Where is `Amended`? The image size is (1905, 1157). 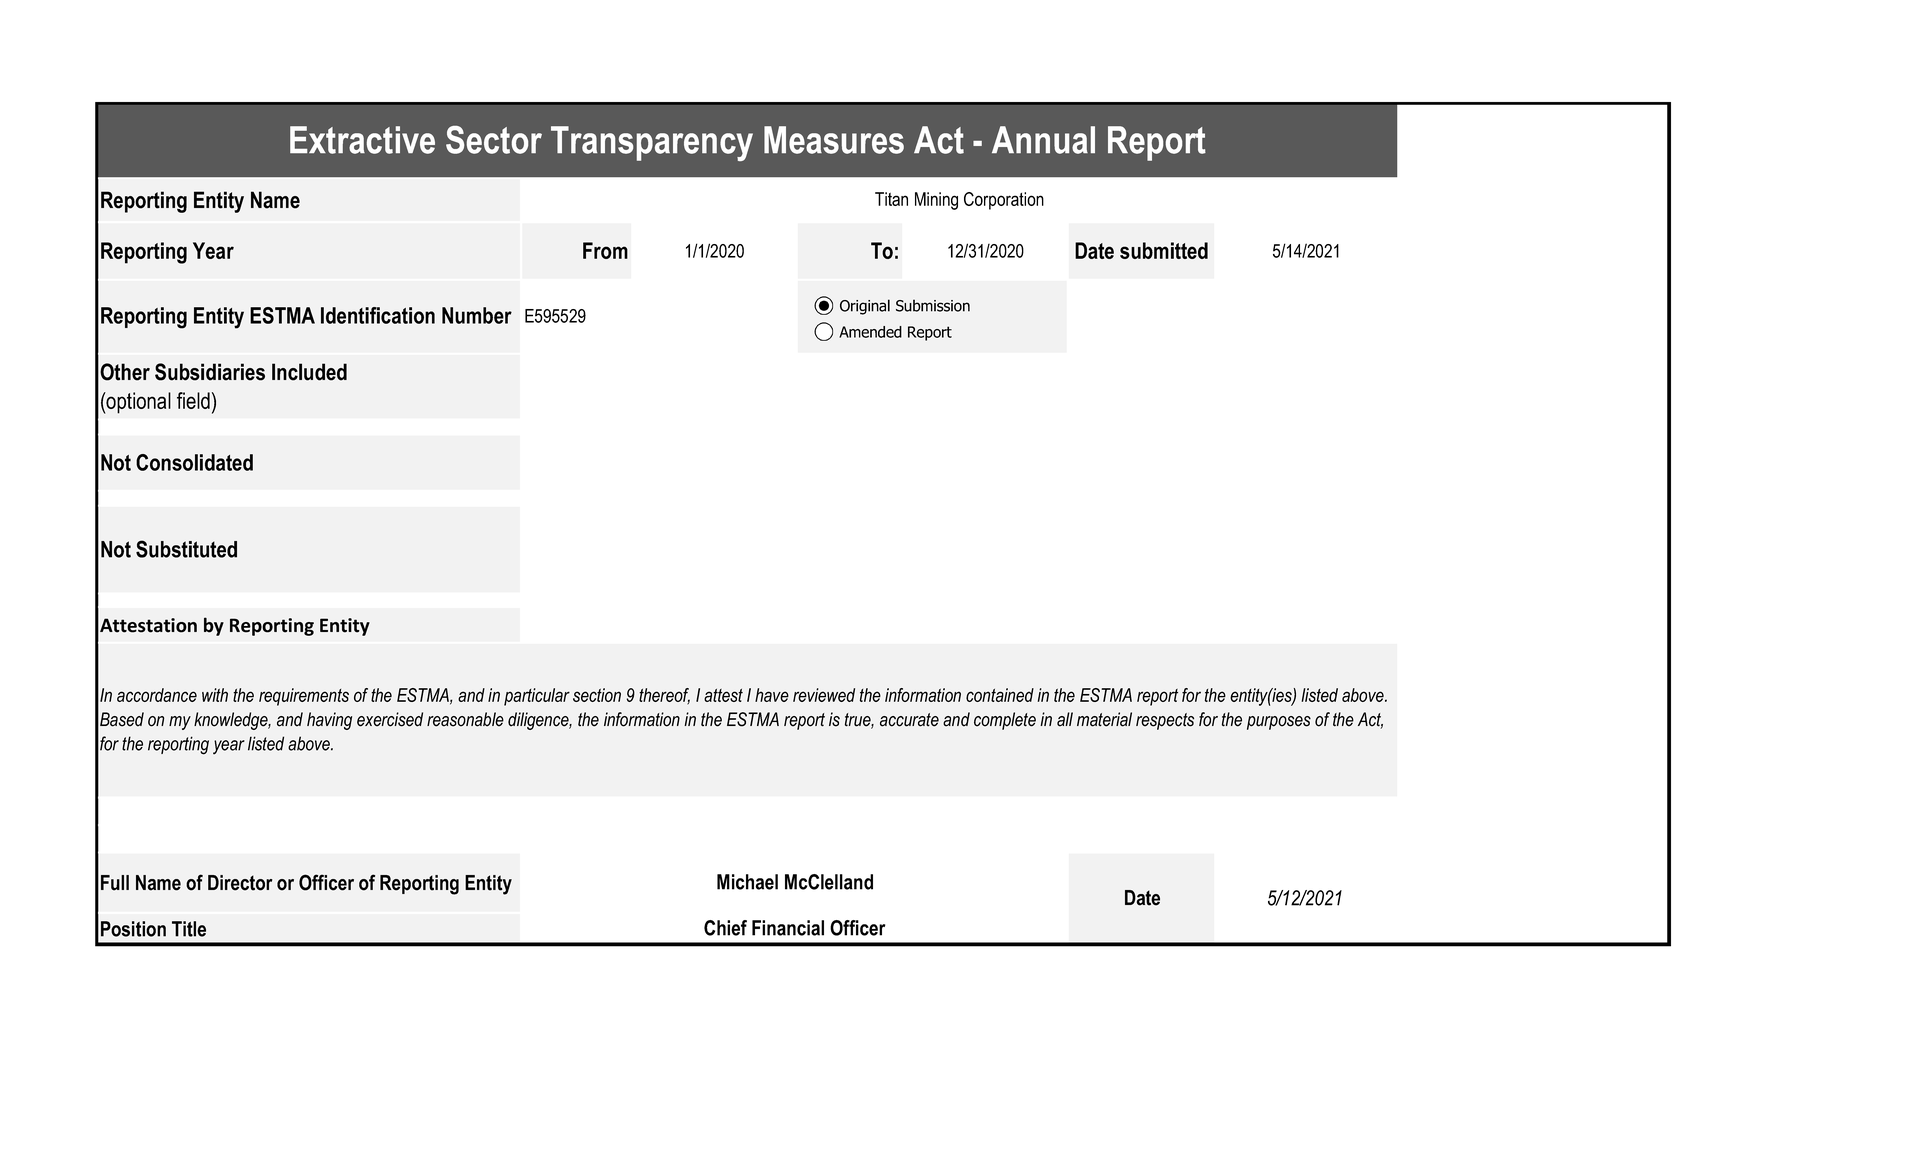 Amended is located at coordinates (870, 332).
